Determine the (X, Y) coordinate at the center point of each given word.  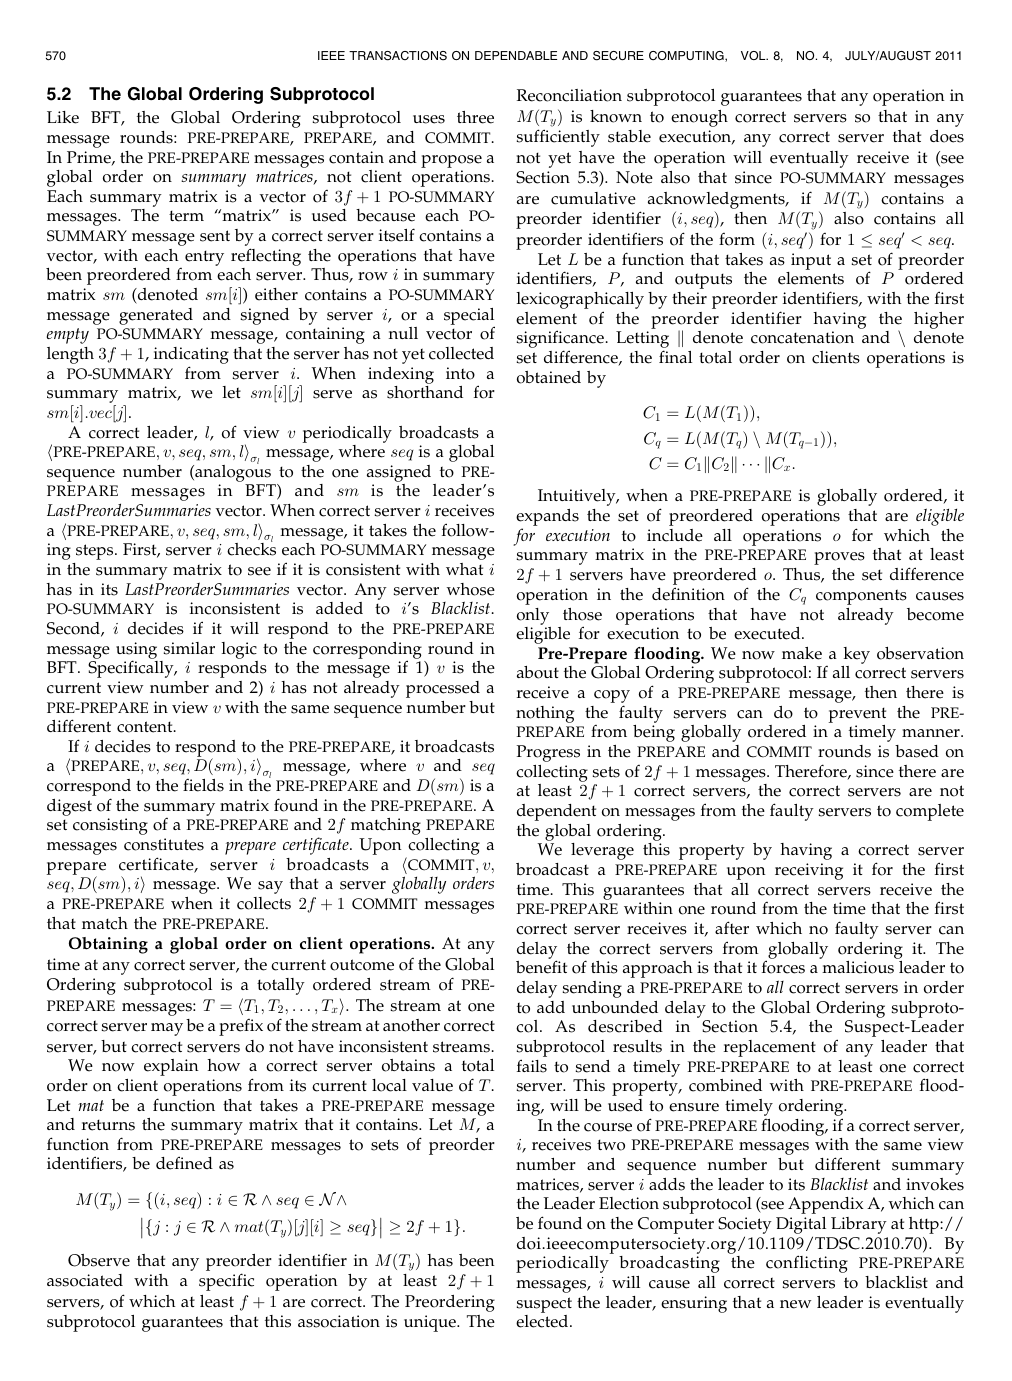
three (475, 117)
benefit (541, 967)
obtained (549, 377)
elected (543, 1321)
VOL (754, 55)
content (146, 727)
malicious (858, 967)
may (167, 1029)
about (538, 672)
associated (85, 1280)
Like (63, 117)
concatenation (802, 337)
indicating (191, 357)
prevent (857, 715)
